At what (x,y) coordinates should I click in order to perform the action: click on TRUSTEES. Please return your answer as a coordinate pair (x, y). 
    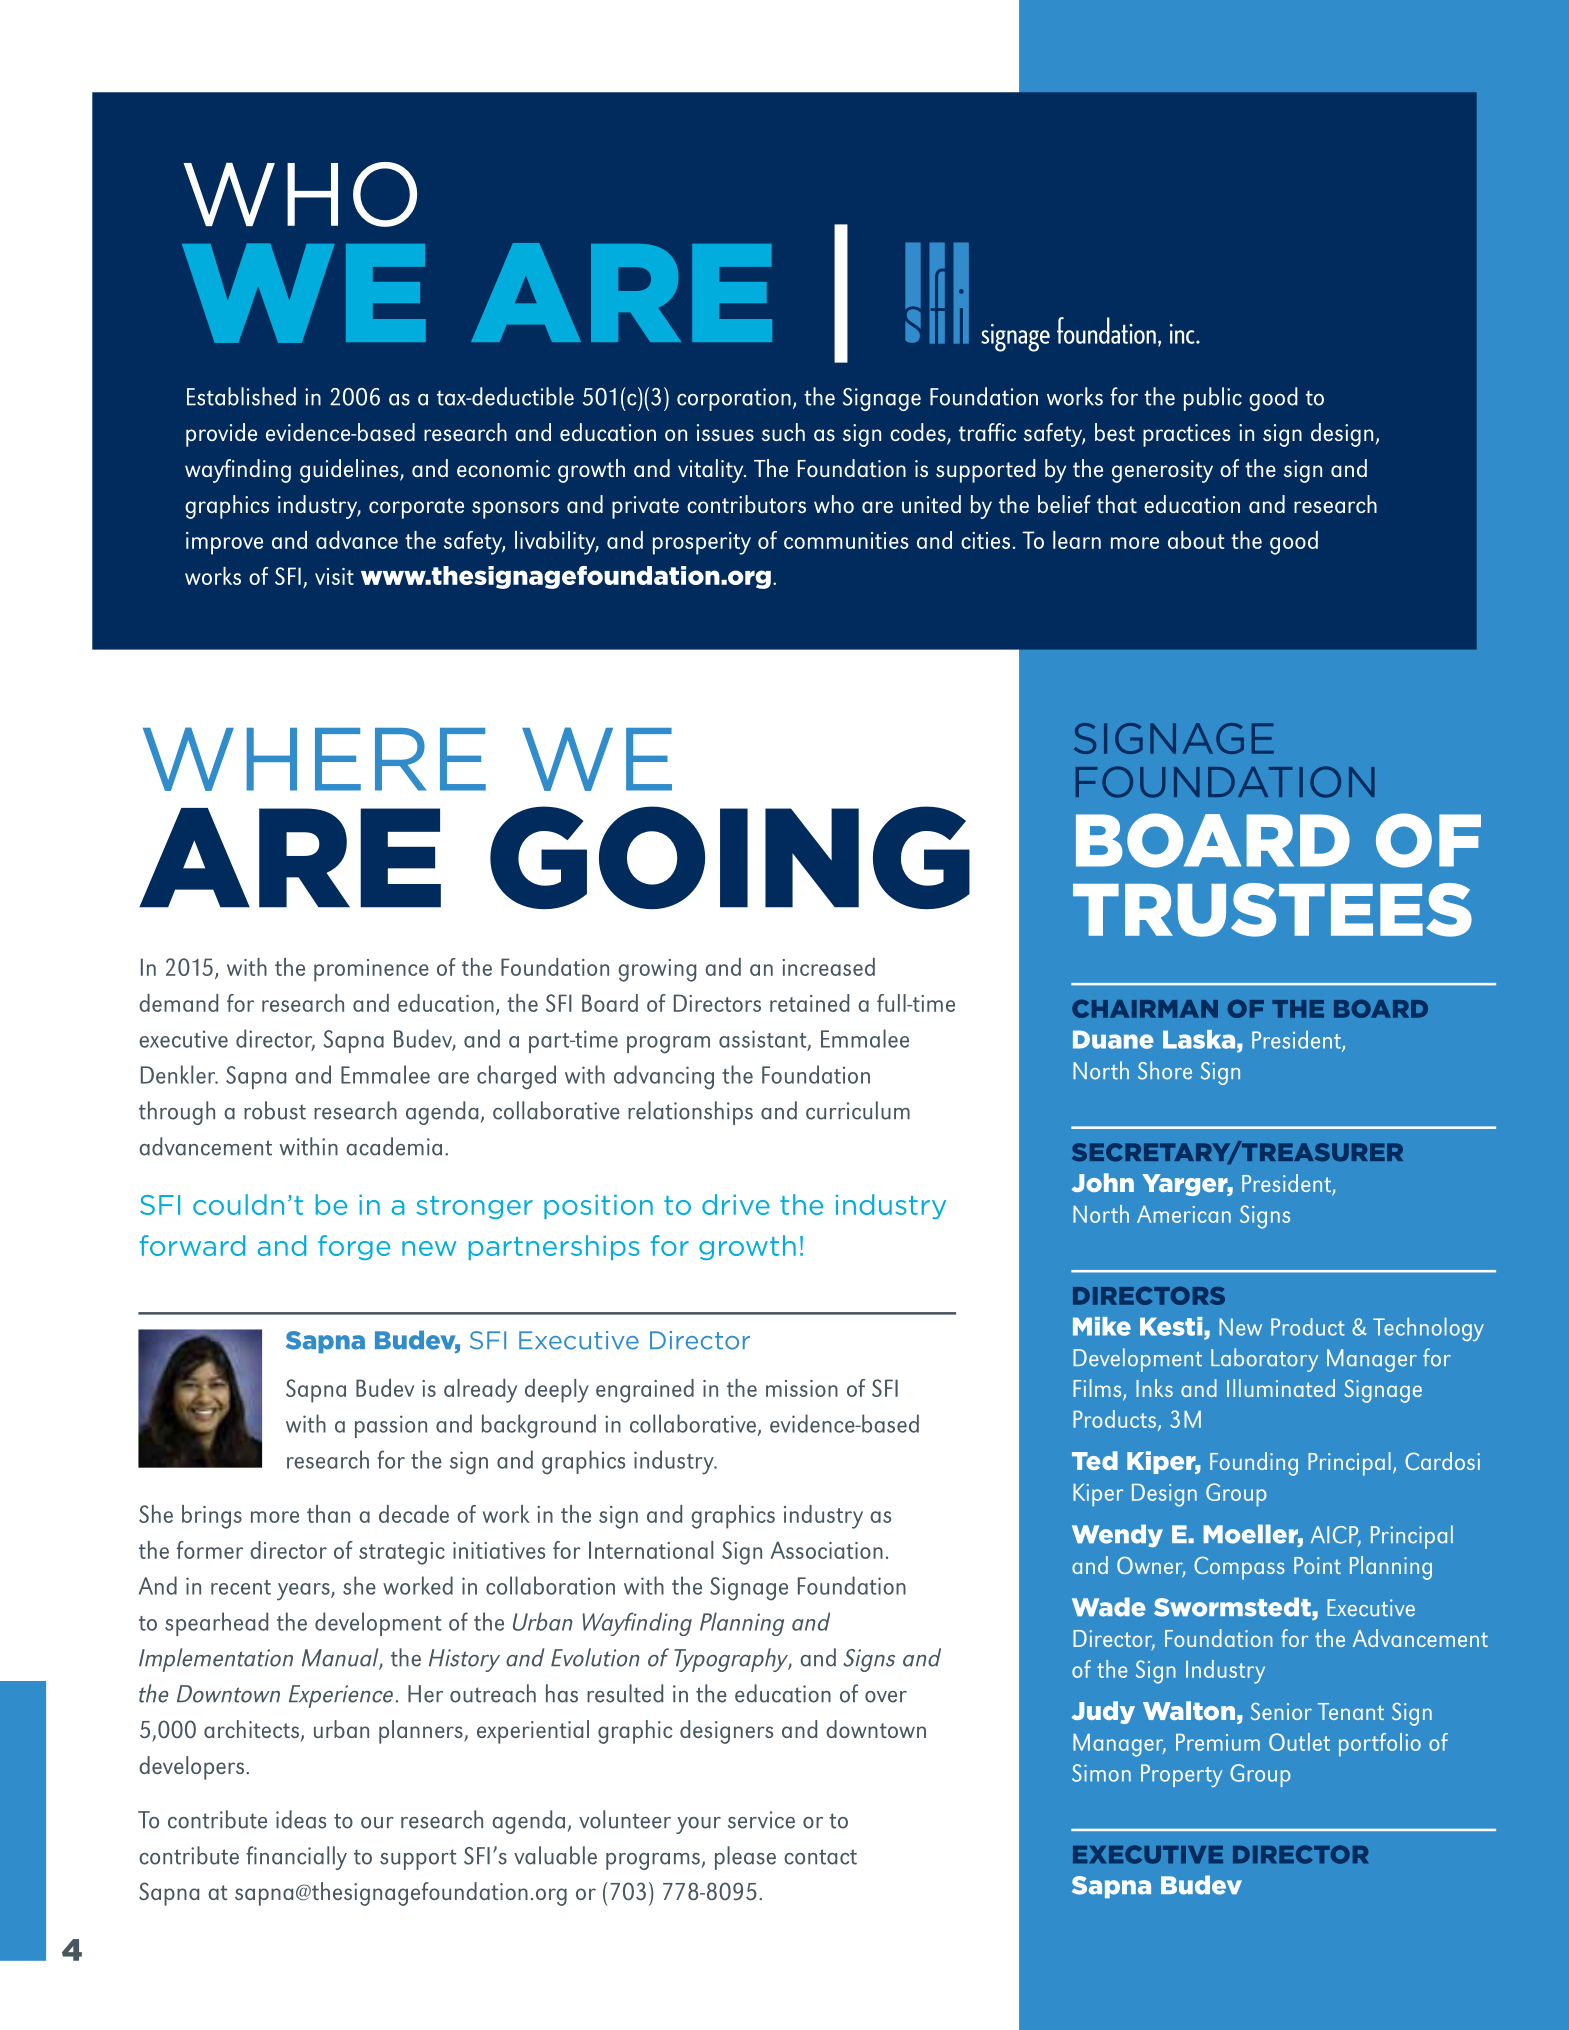
    Looking at the image, I should click on (1272, 910).
